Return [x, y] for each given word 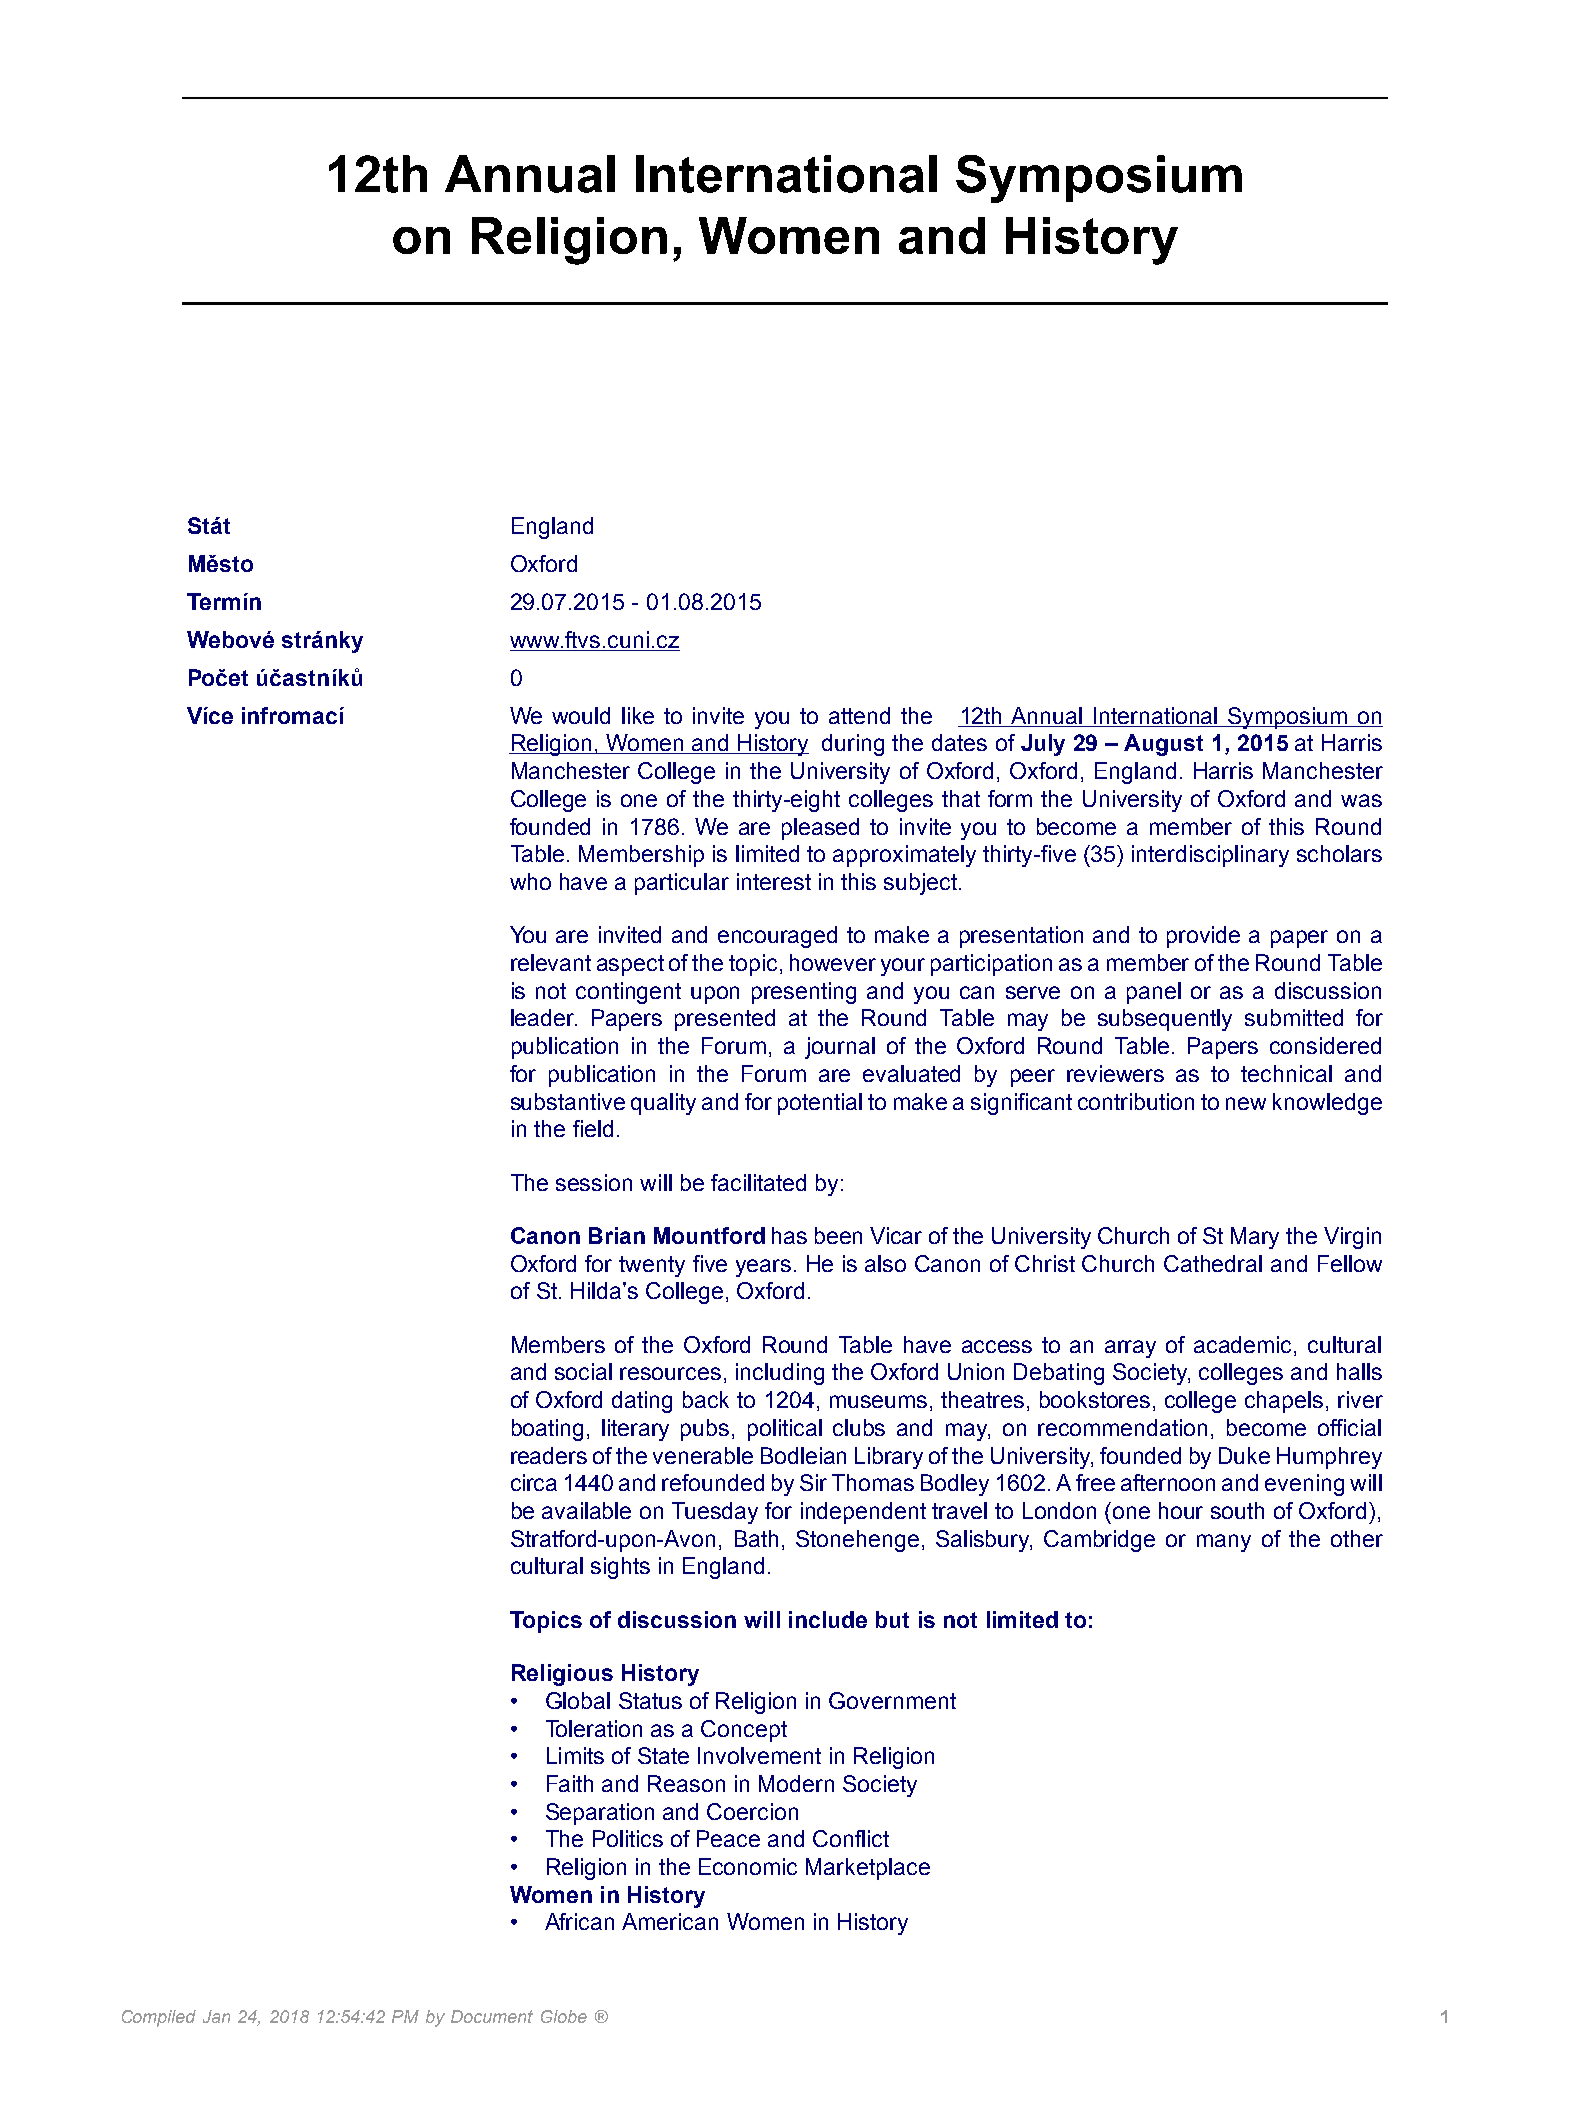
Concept [744, 1731]
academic [1244, 1346]
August [1163, 745]
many [1224, 1543]
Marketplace [868, 1869]
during [853, 745]
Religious [562, 1675]
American [670, 1921]
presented [725, 1020]
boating [547, 1430]
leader [544, 1017]
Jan [216, 2016]
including [780, 1374]
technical [1286, 1073]
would [581, 715]
